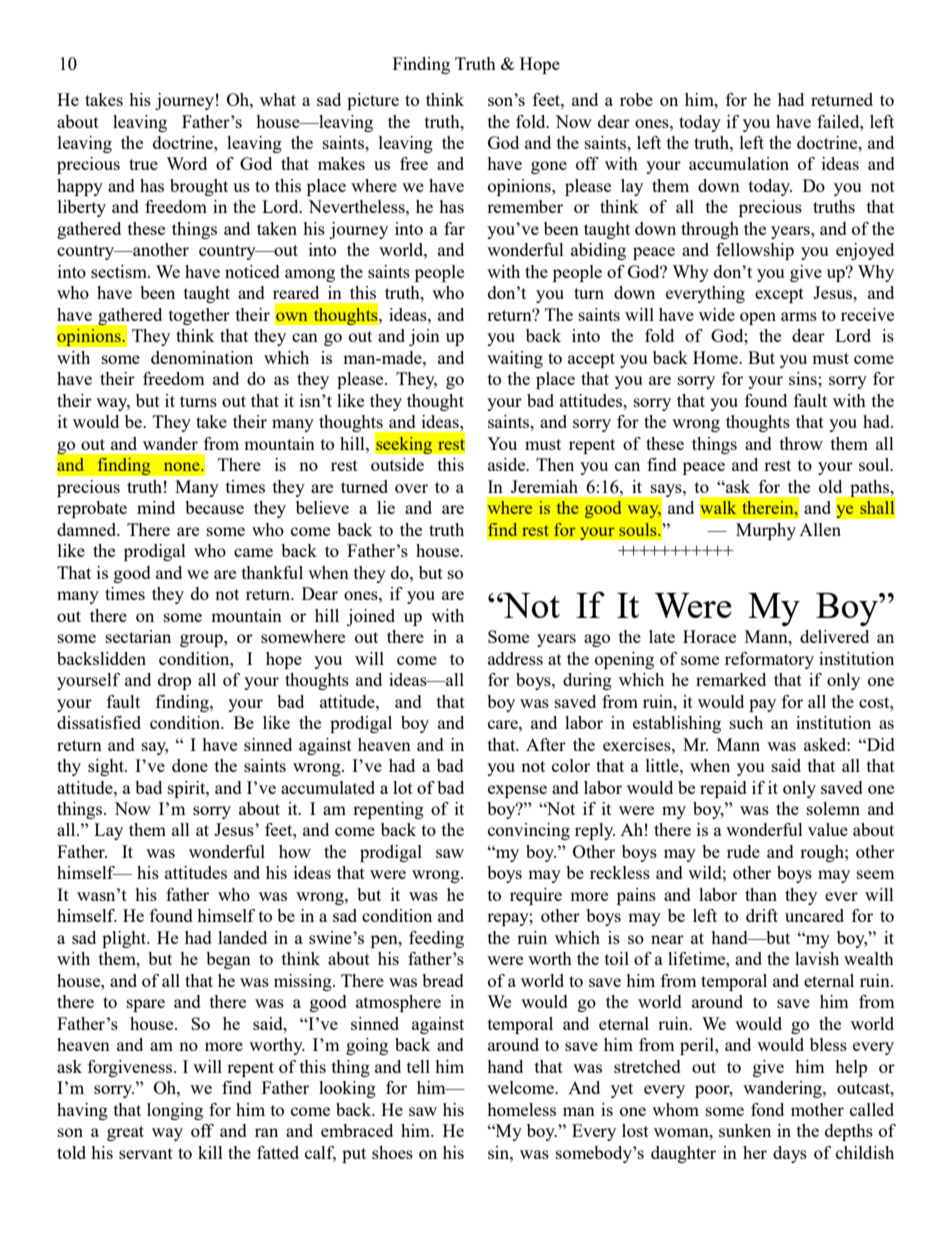 This document has width=952, height=1233. What do you see at coordinates (515, 658) in the document?
I see `address` at bounding box center [515, 658].
